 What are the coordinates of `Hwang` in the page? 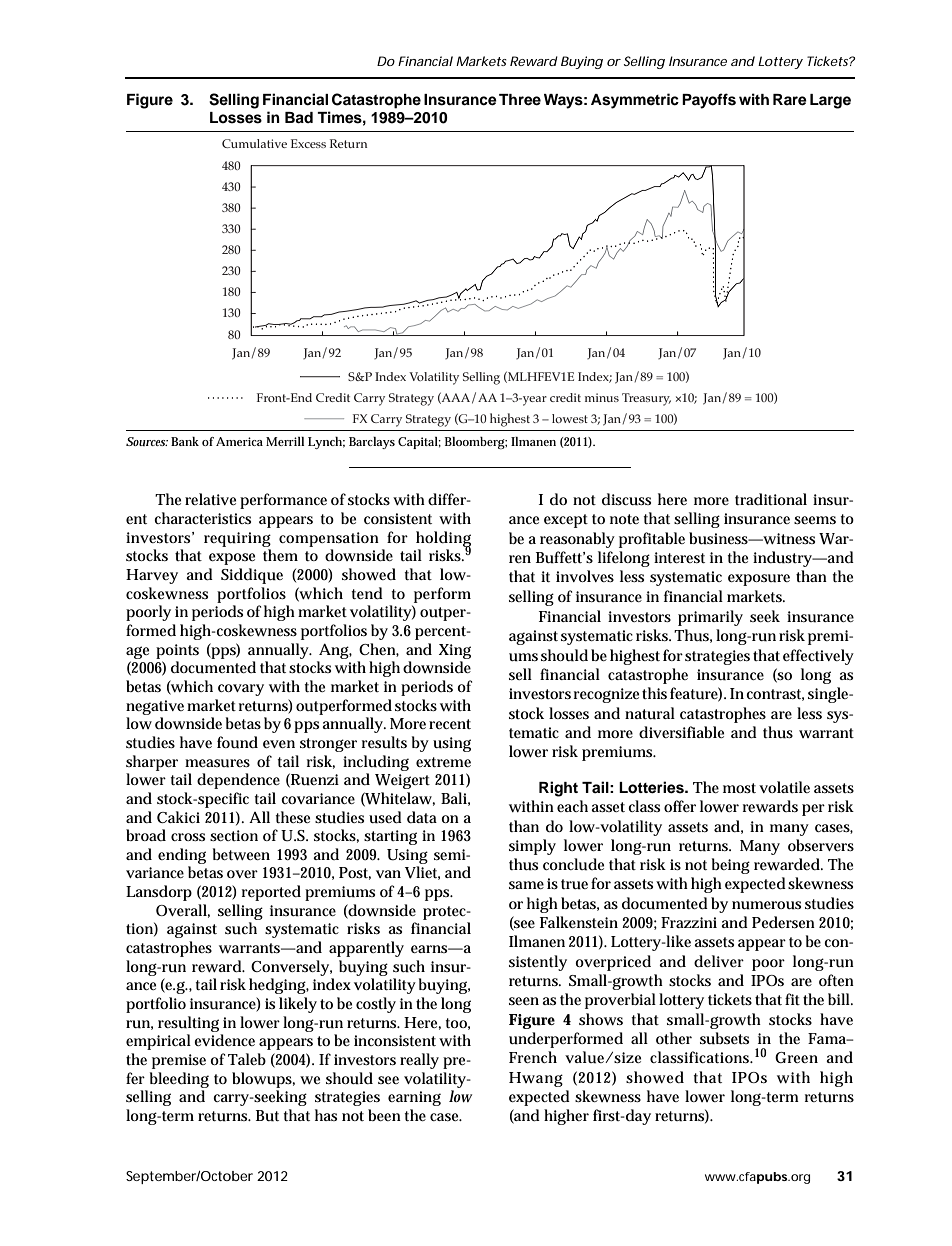 It's located at (536, 1079).
